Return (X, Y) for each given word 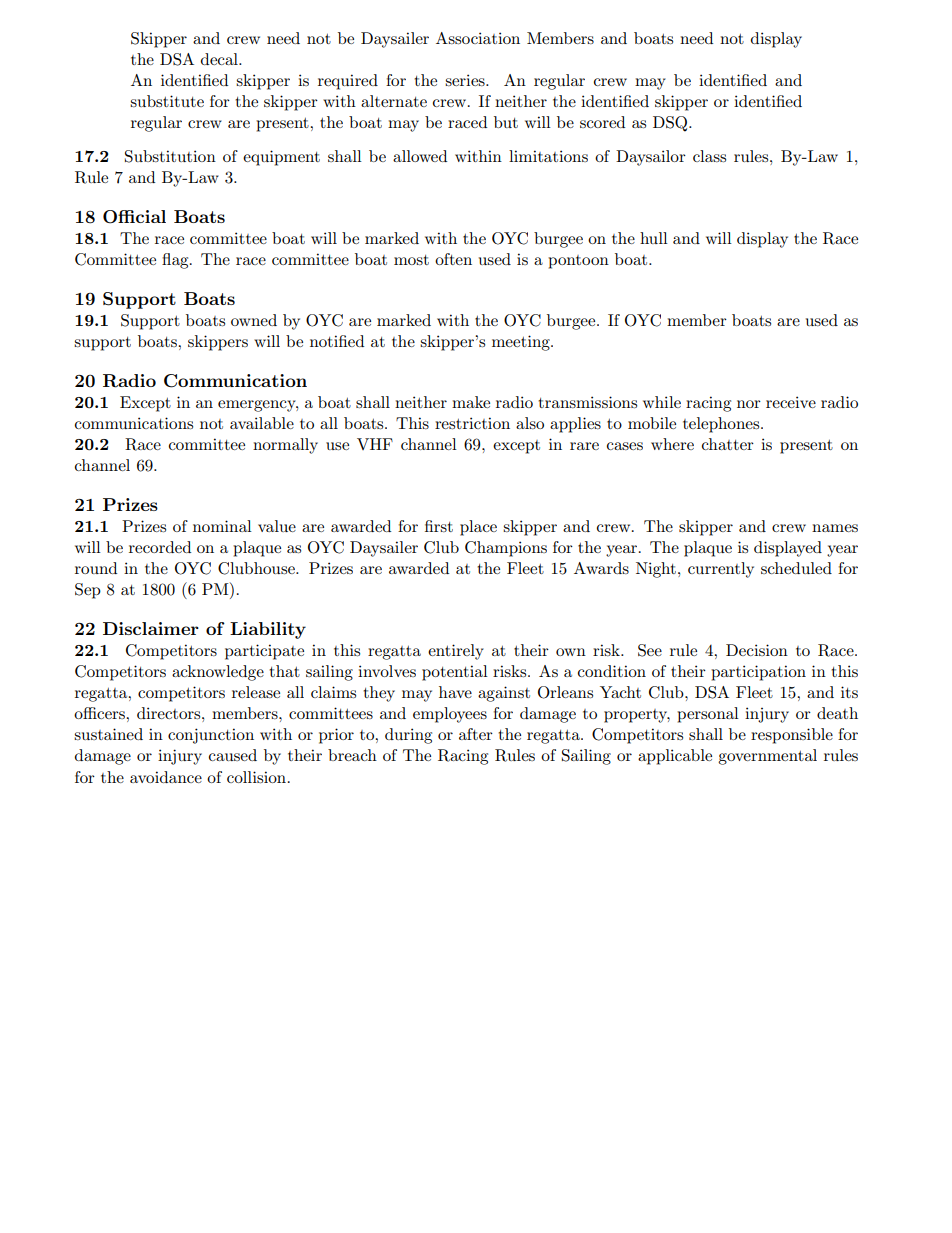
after (476, 734)
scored (602, 122)
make (471, 402)
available (262, 423)
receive (791, 402)
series (466, 80)
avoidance (166, 777)
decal (220, 59)
